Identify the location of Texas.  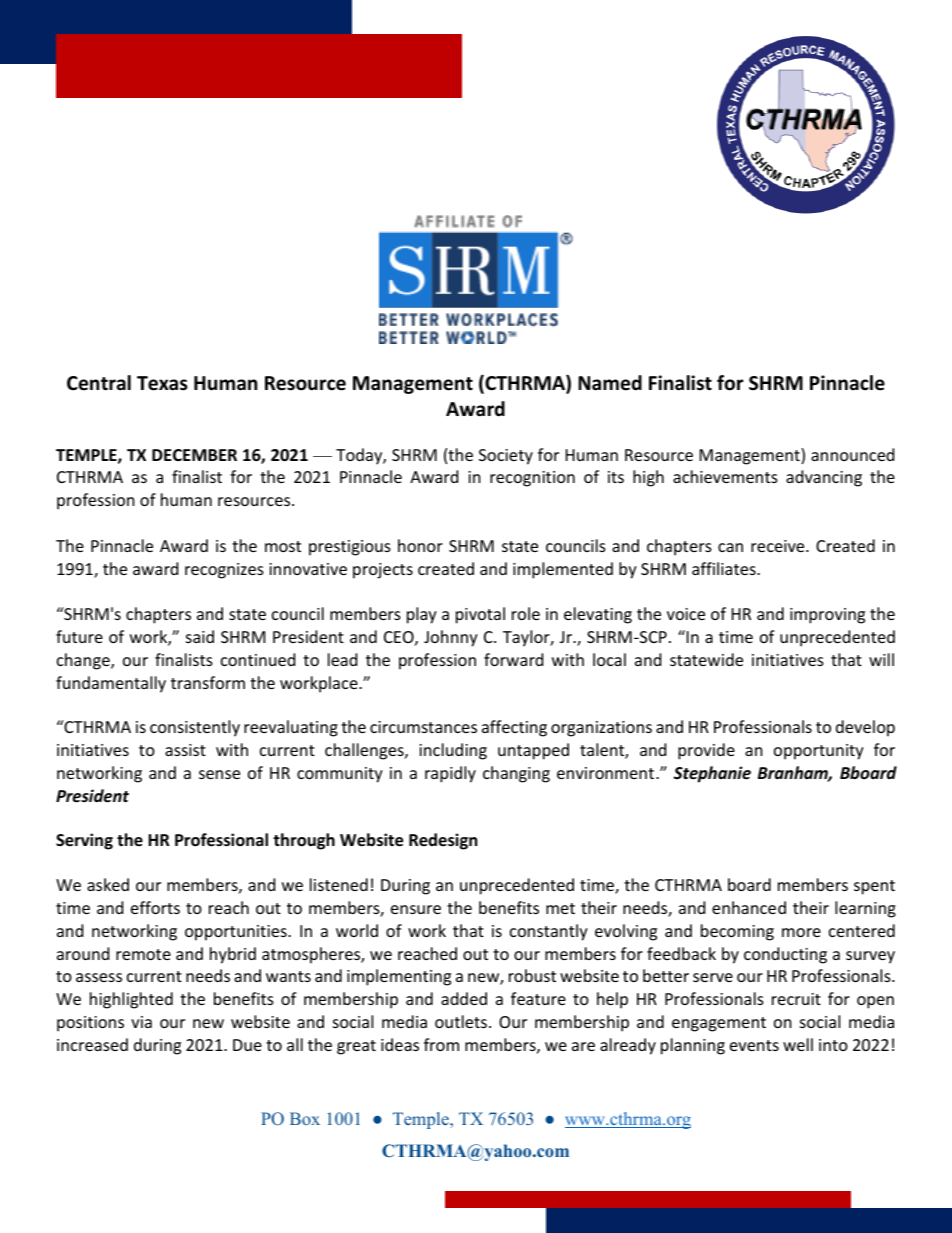
(162, 383).
